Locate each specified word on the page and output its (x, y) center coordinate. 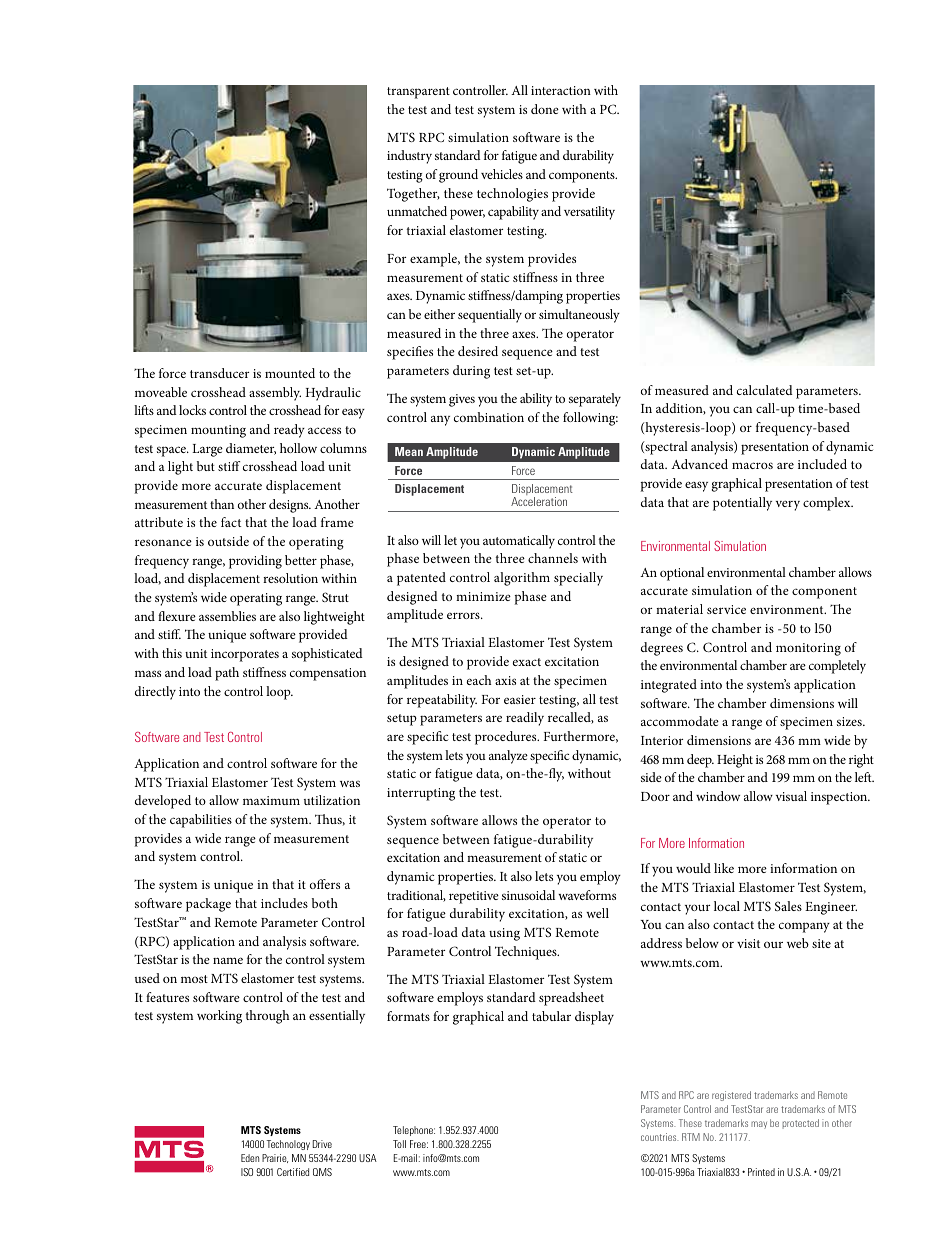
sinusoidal (528, 895)
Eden (250, 1158)
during (471, 372)
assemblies (227, 616)
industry (409, 157)
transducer (219, 373)
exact (527, 662)
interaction (561, 90)
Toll (399, 1144)
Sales (788, 906)
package (208, 905)
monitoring (808, 649)
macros (752, 465)
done (545, 109)
